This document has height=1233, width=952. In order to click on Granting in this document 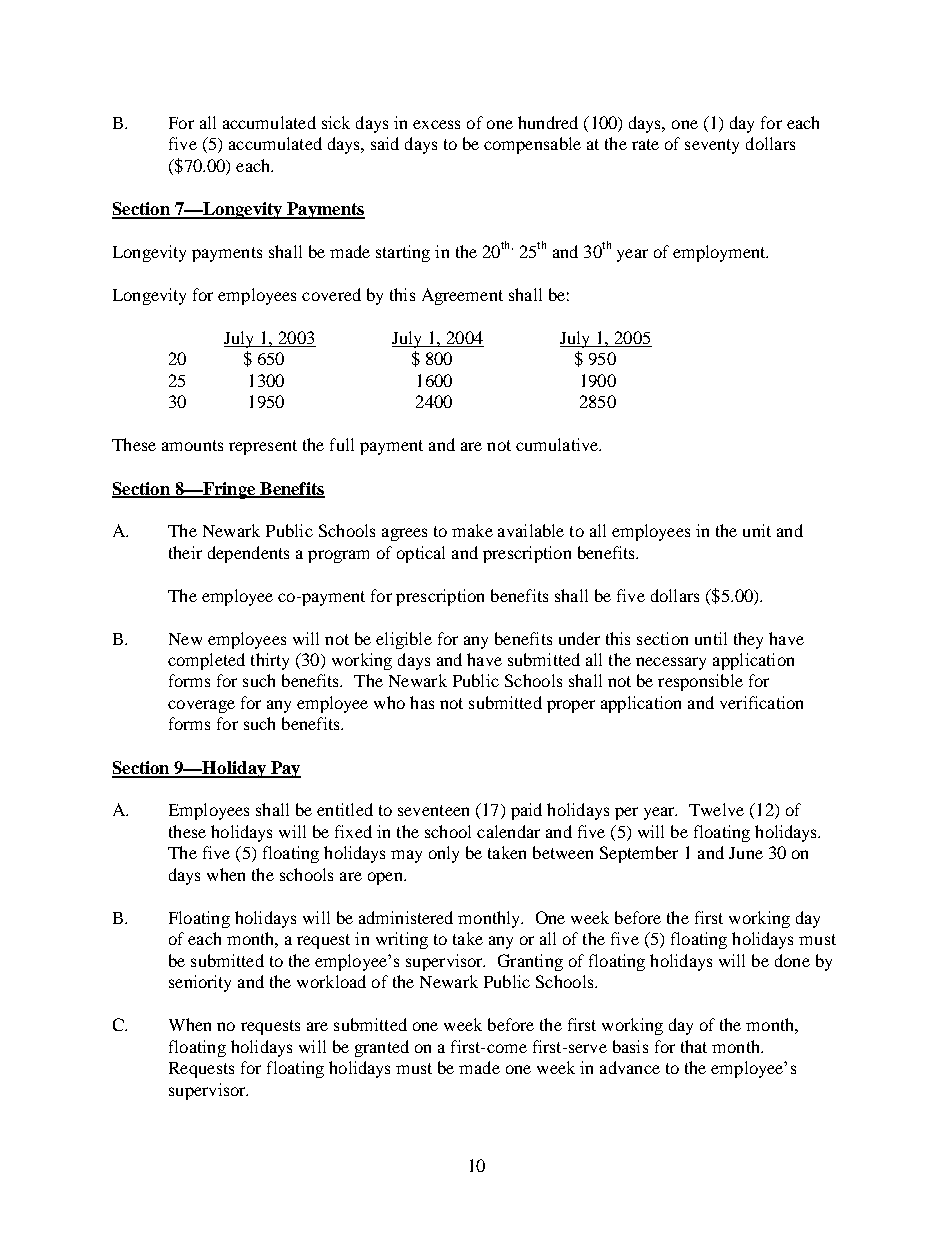, I will do `click(530, 962)`.
